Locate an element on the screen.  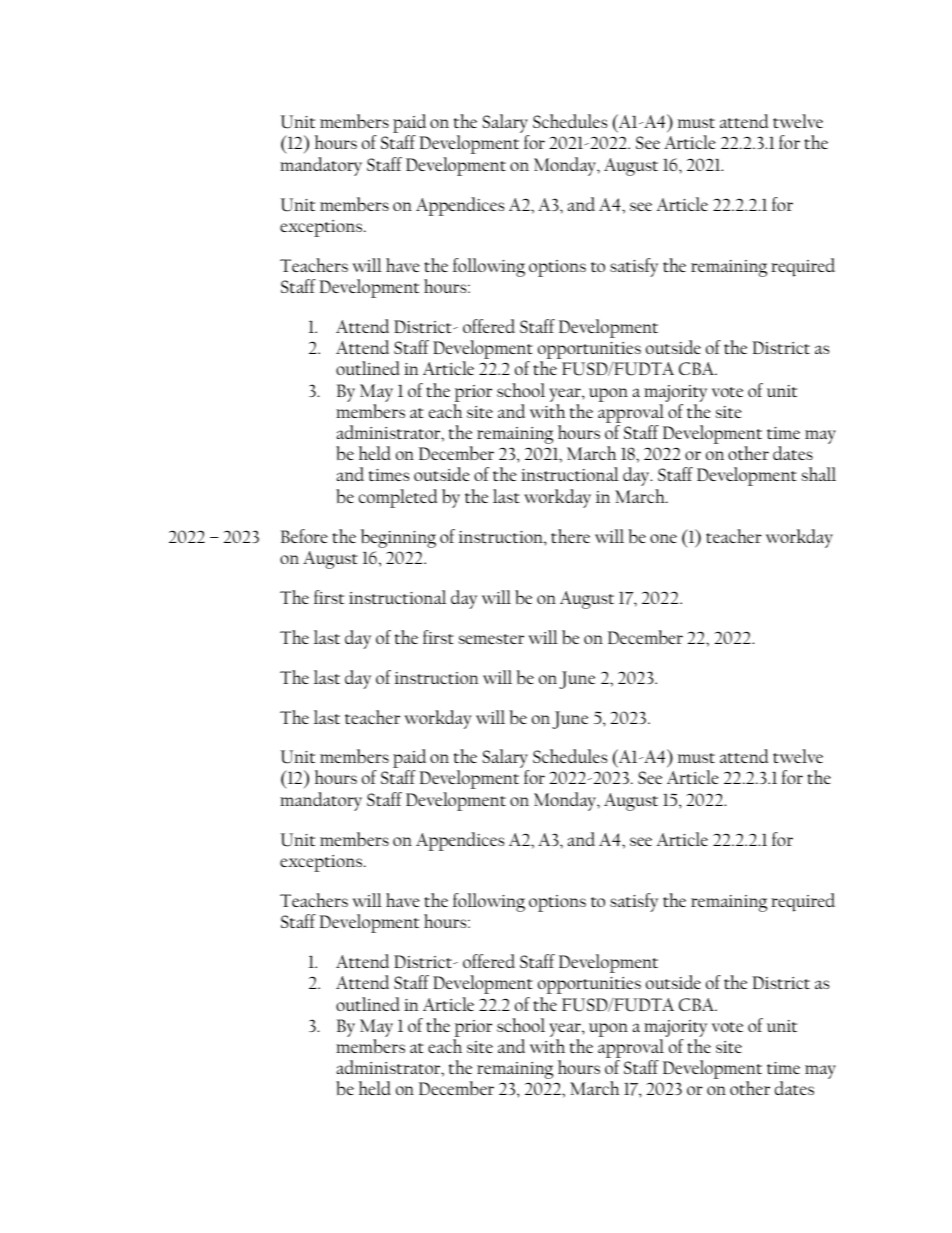
semester is located at coordinates (491, 639).
